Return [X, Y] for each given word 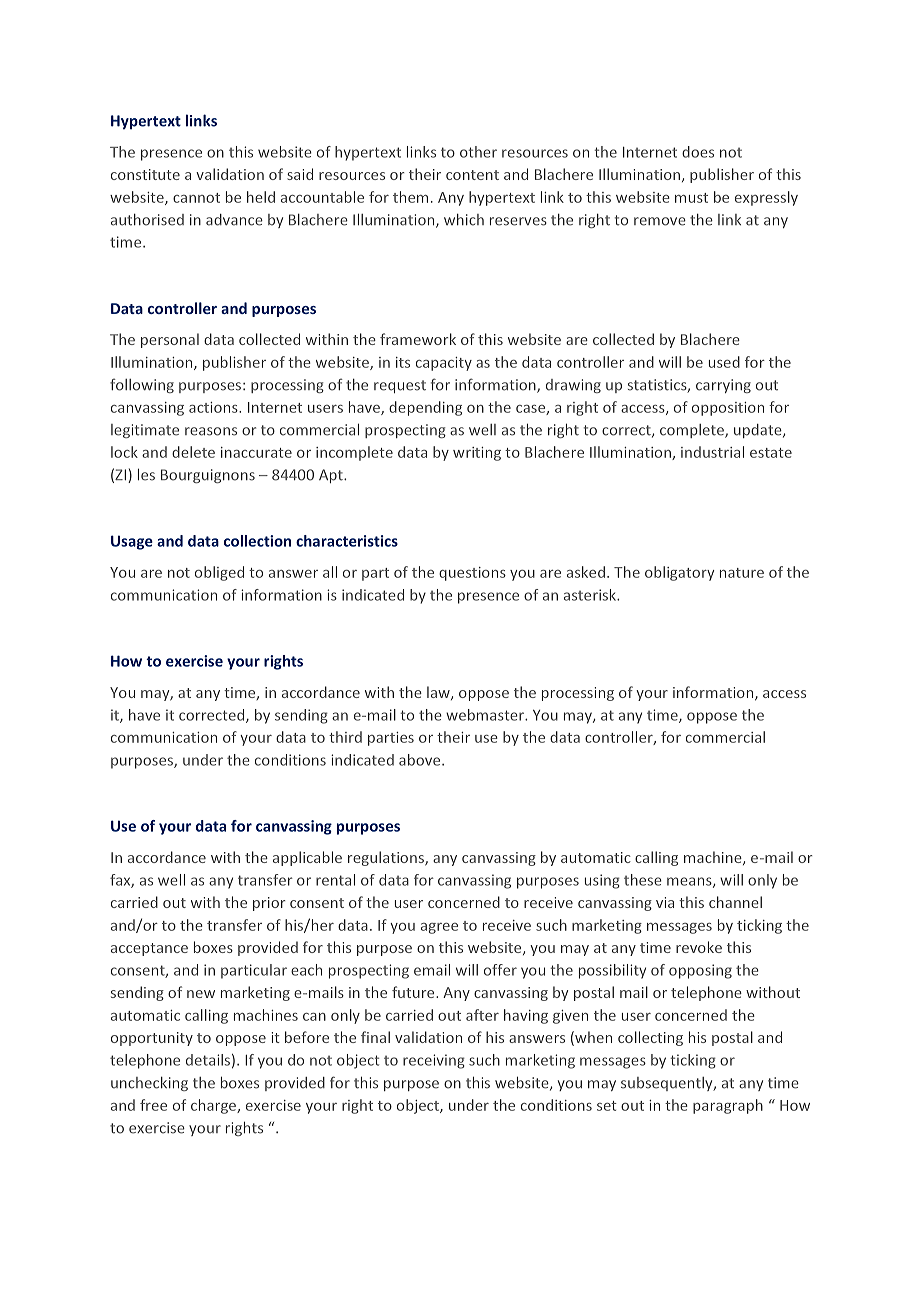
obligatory [679, 573]
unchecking [149, 1084]
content [472, 175]
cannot [196, 198]
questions [472, 574]
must [691, 198]
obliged [219, 573]
